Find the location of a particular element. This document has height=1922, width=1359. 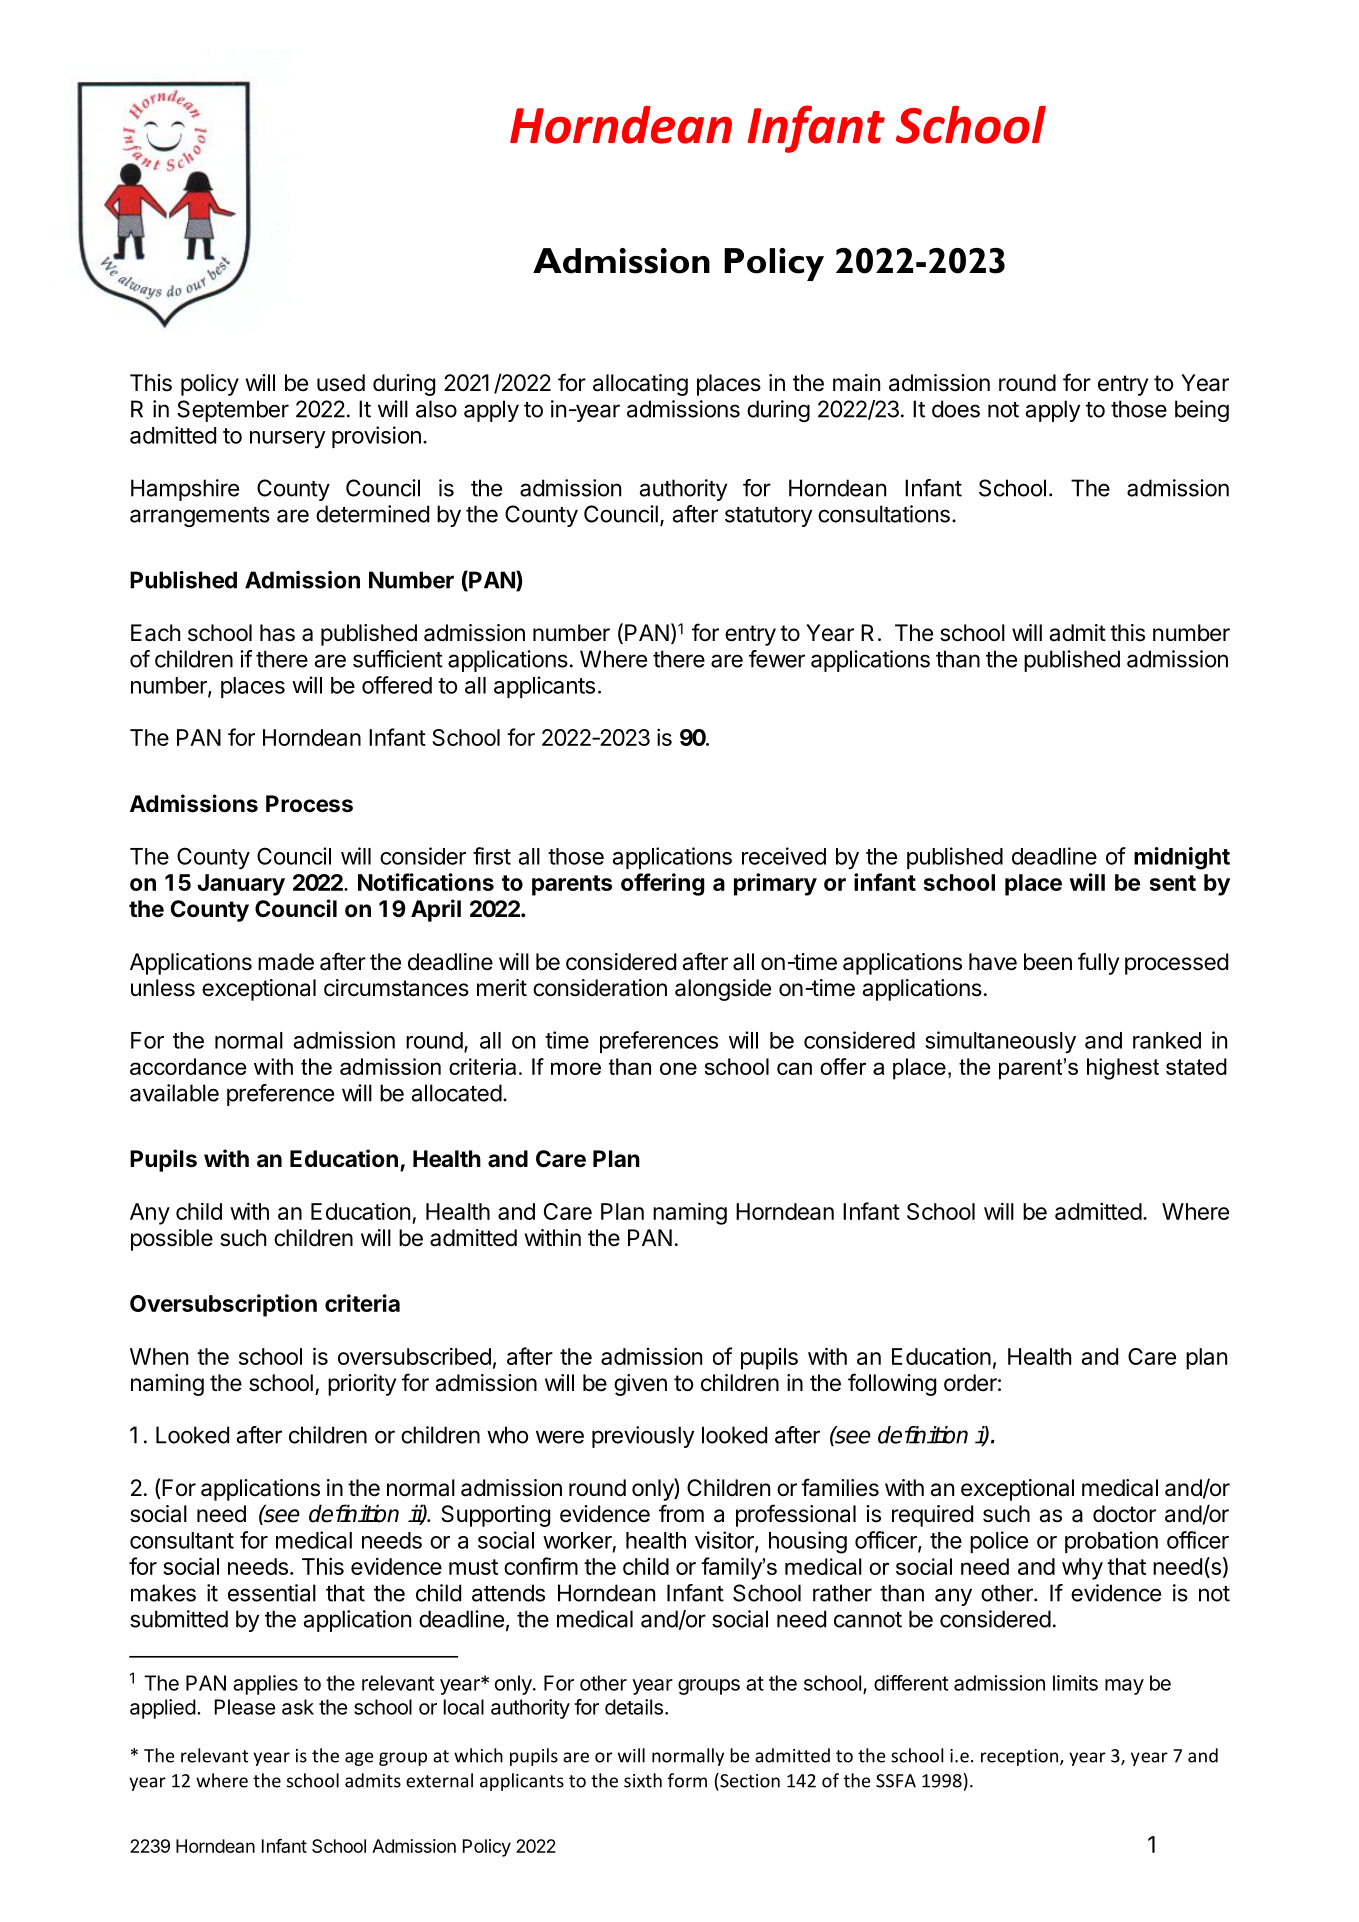

form is located at coordinates (687, 1780).
